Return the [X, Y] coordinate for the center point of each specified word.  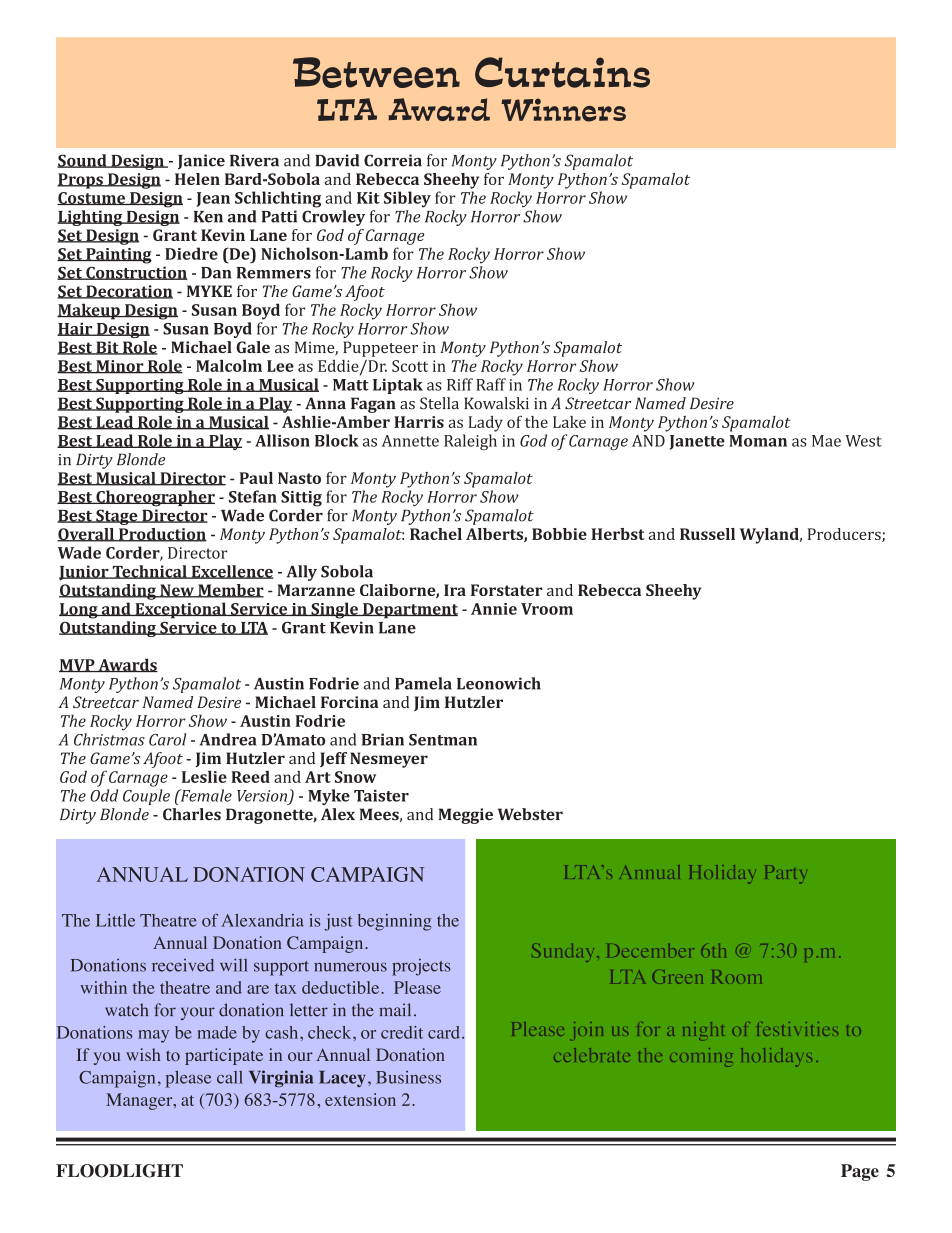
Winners [563, 110]
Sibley [407, 199]
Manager [140, 1101]
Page [860, 1172]
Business [408, 1077]
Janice [201, 162]
